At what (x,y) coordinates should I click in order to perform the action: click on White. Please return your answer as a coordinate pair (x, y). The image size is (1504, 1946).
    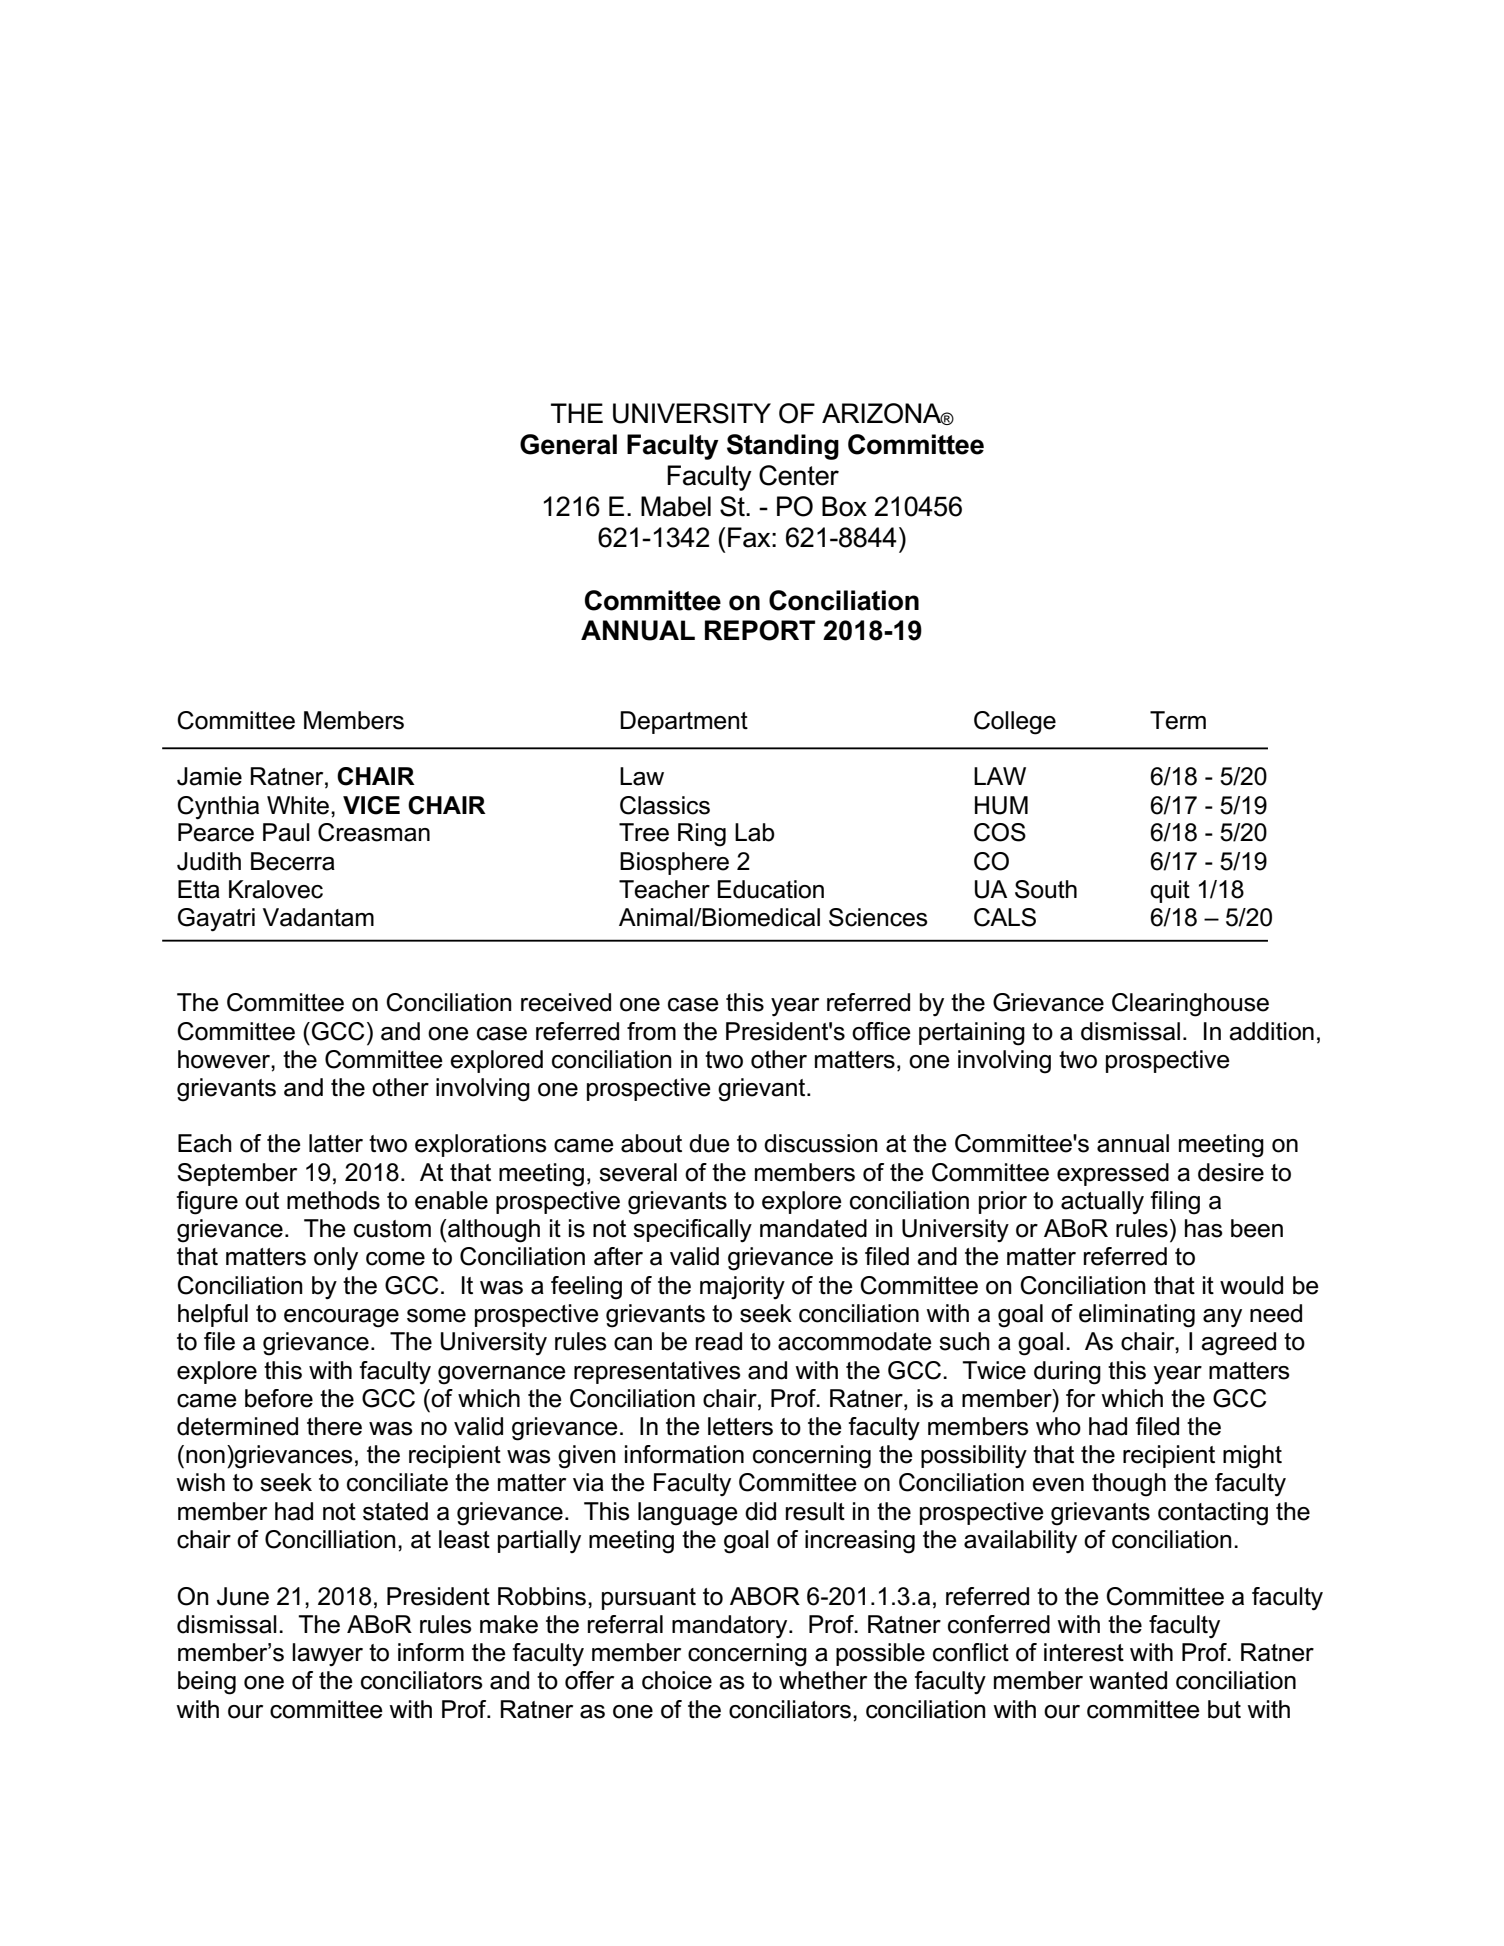
    Looking at the image, I should click on (298, 805).
